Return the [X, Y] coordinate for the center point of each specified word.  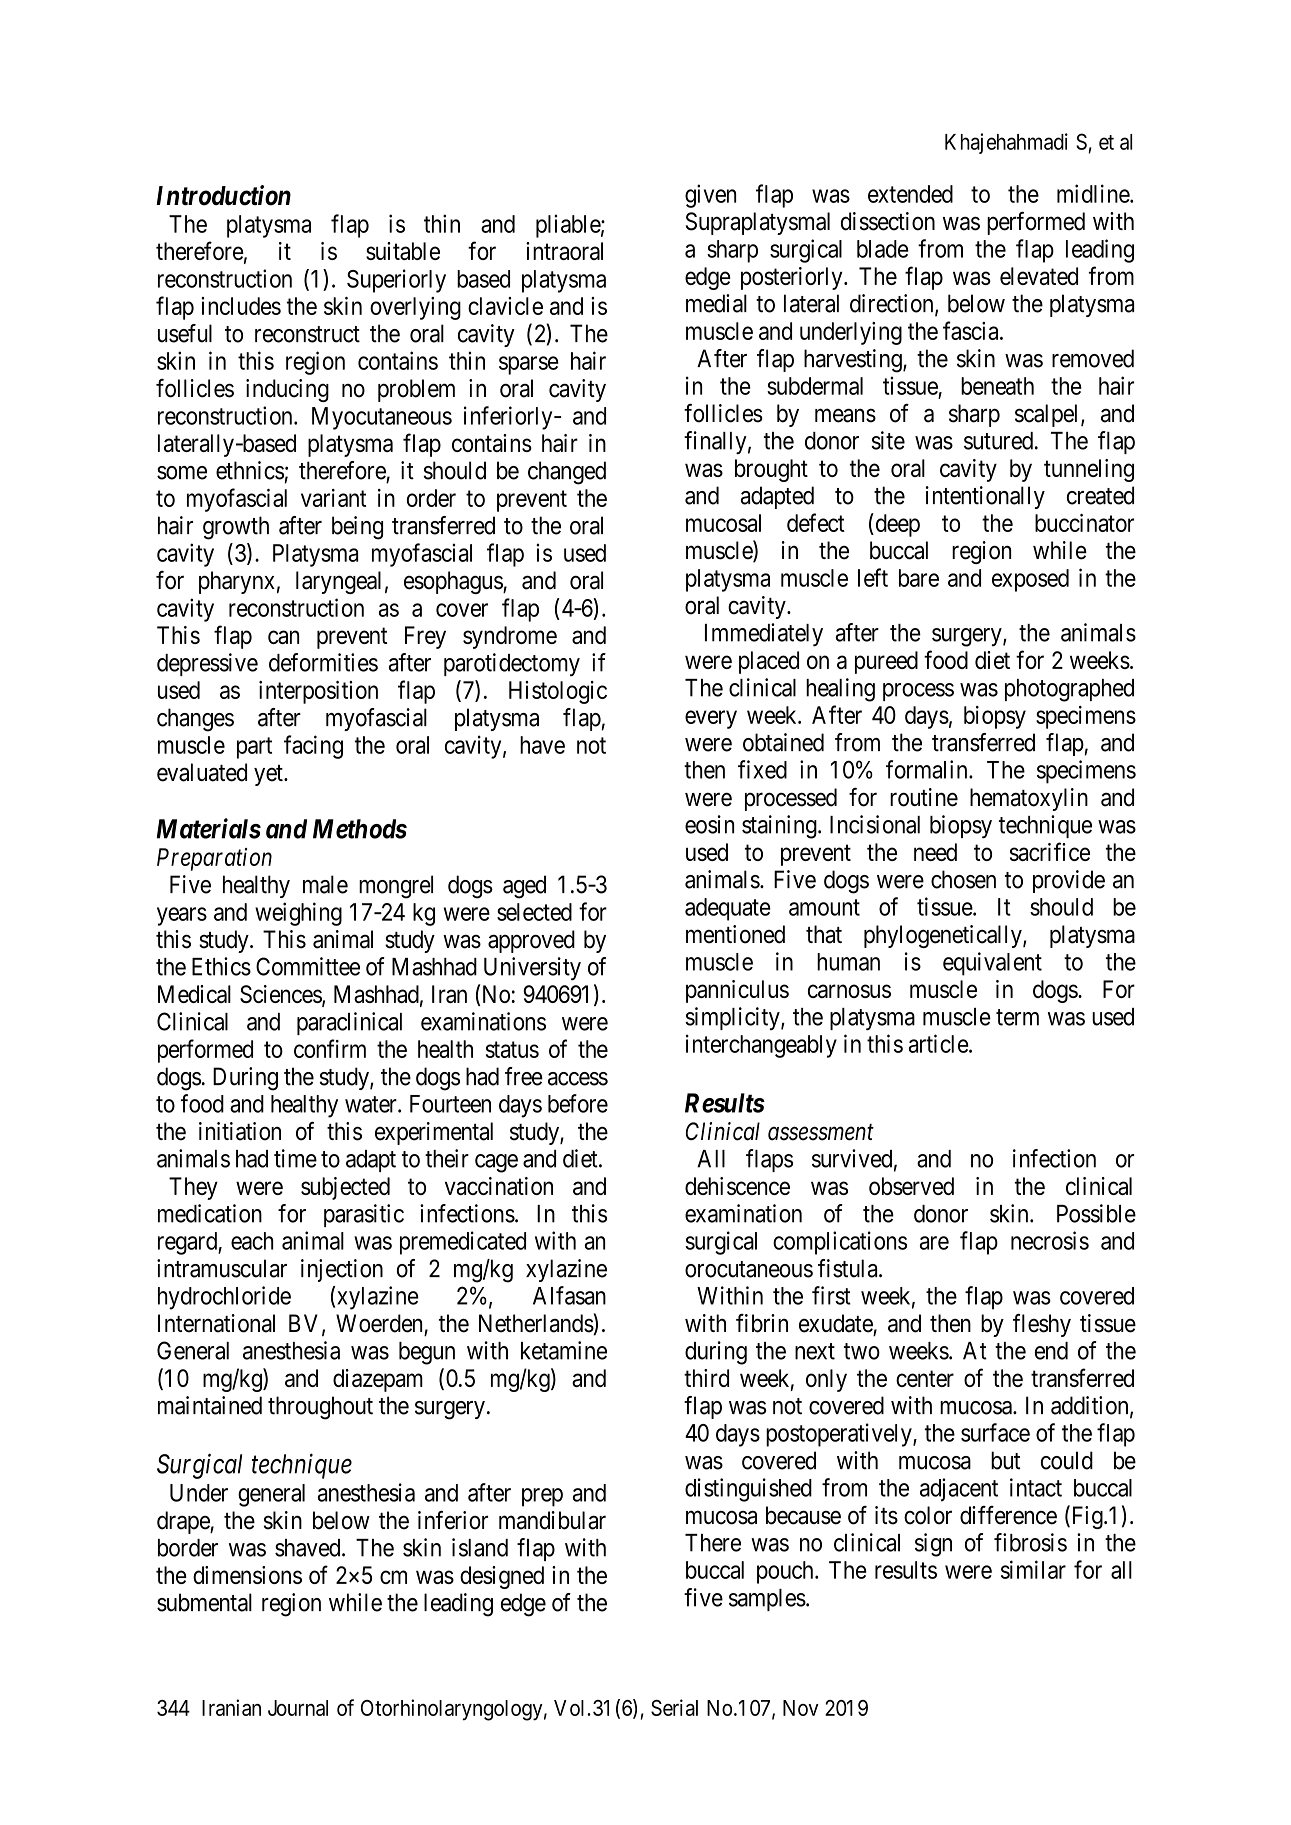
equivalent [992, 964]
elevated [1039, 276]
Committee [308, 966]
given [710, 196]
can [283, 637]
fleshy [1042, 1325]
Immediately [764, 635]
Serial [674, 1707]
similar [1033, 1569]
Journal [298, 1708]
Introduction [223, 195]
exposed [1030, 580]
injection [342, 1270]
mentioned [735, 934]
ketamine [564, 1350]
